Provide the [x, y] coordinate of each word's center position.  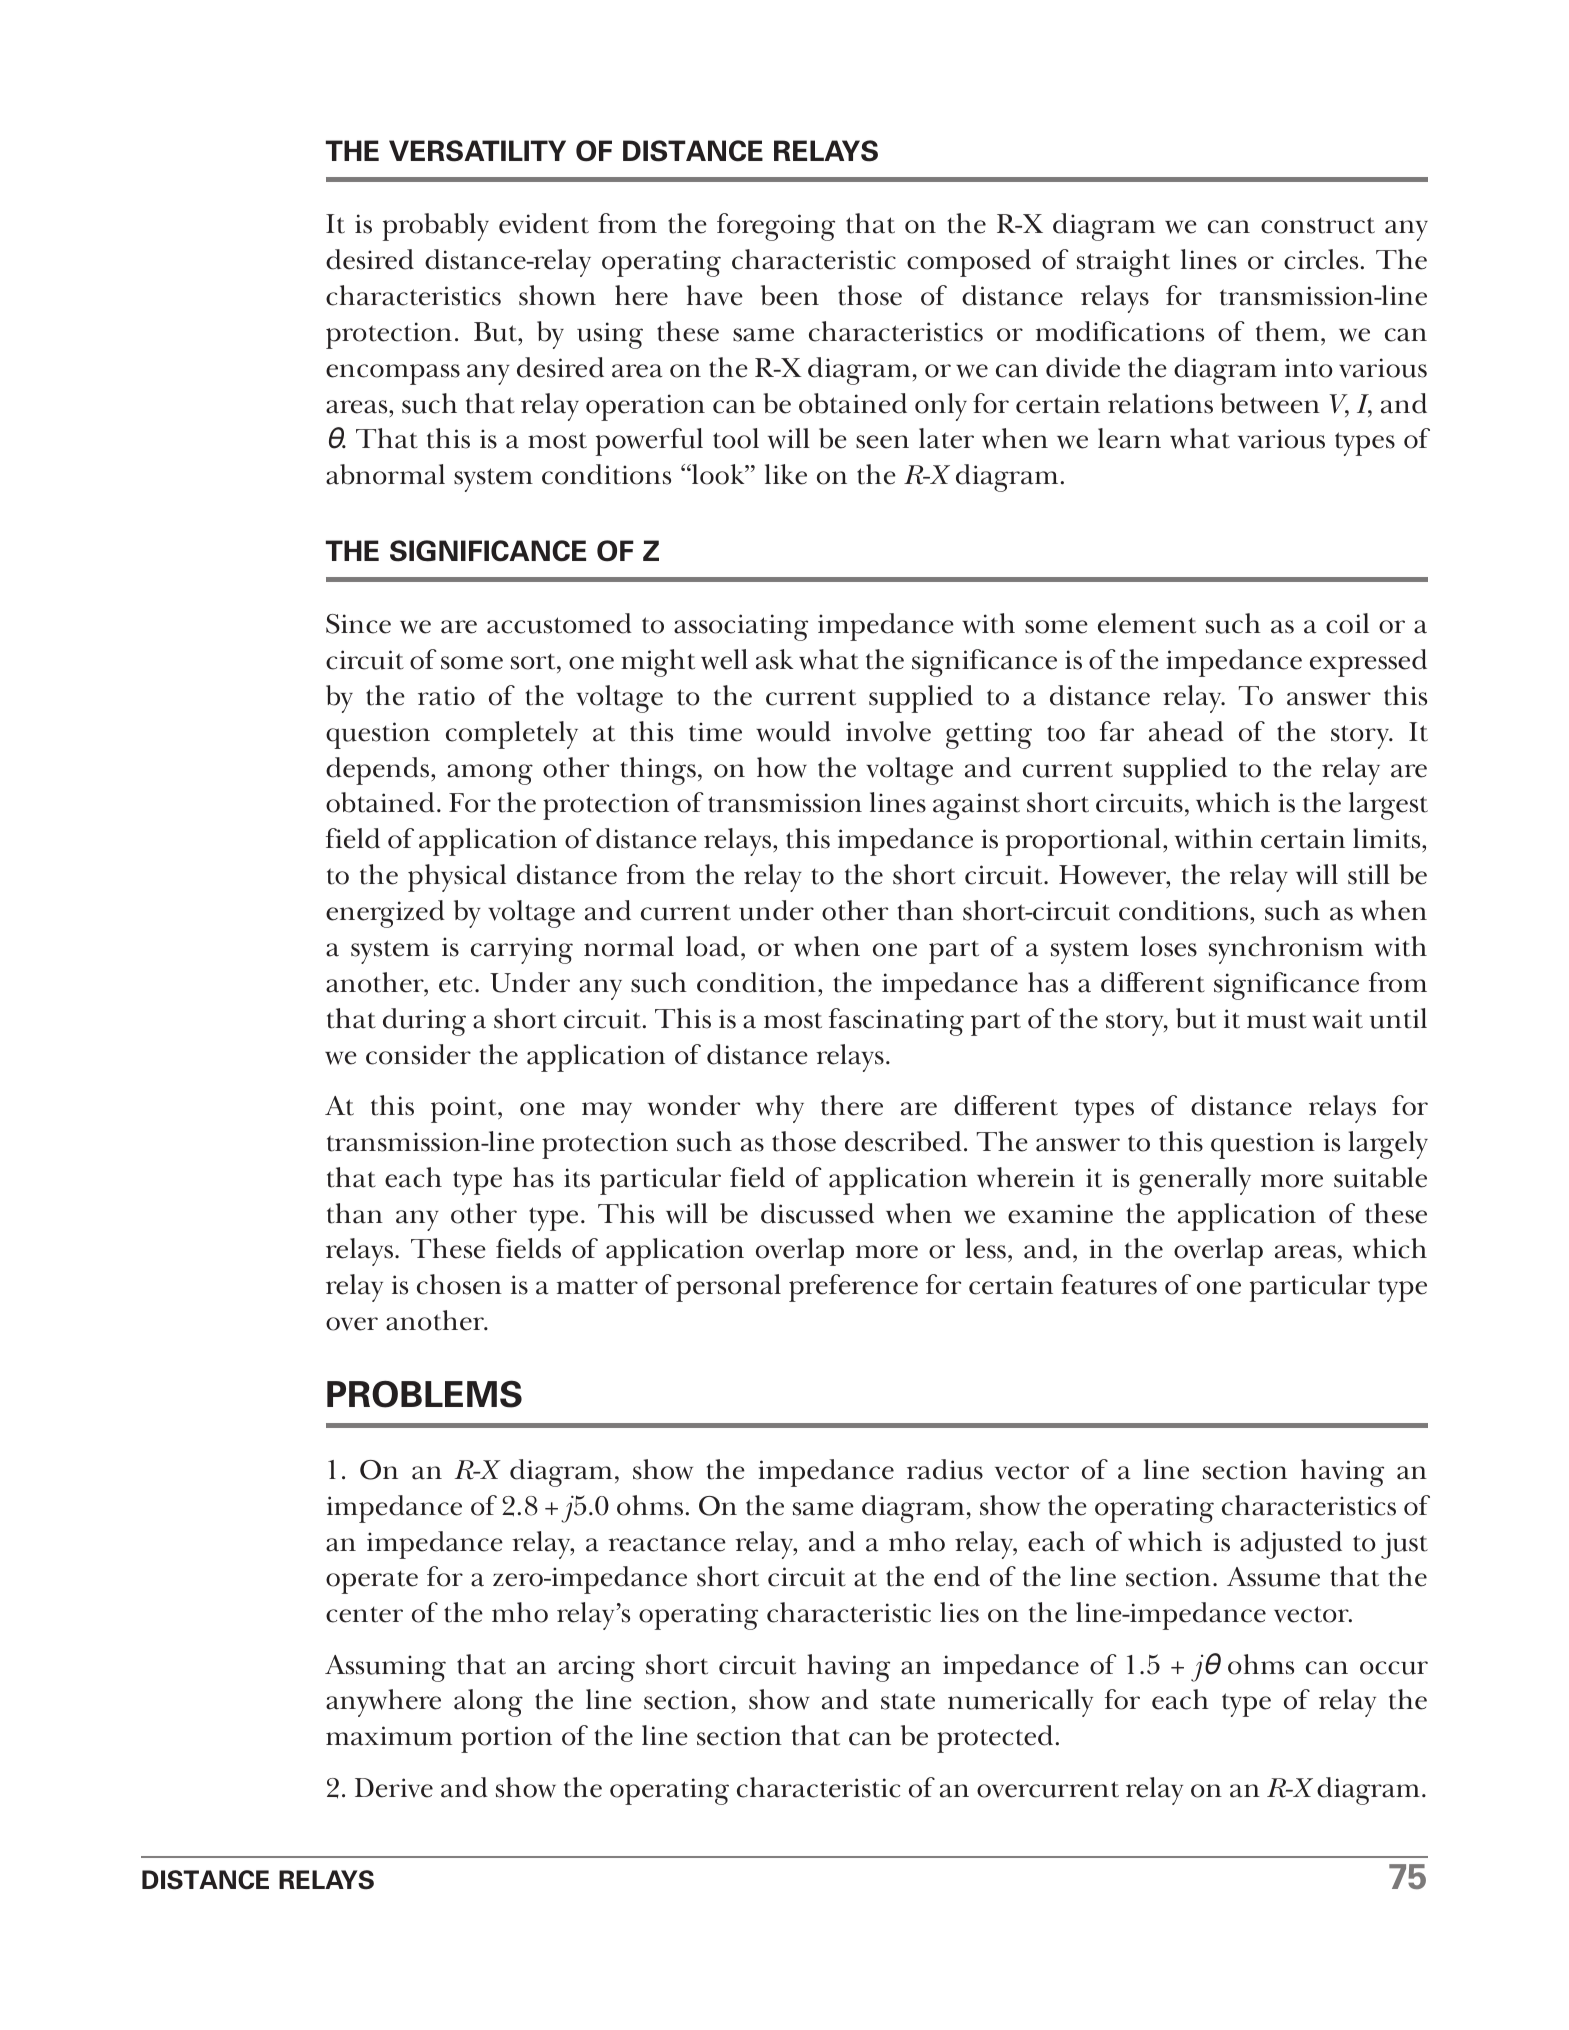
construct [1318, 225]
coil [1347, 623]
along [488, 1703]
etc [457, 984]
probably [436, 227]
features [1109, 1284]
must [1277, 1020]
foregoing [776, 227]
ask [774, 659]
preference [853, 1288]
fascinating [896, 1022]
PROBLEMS [424, 1394]
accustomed [559, 623]
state [908, 1701]
